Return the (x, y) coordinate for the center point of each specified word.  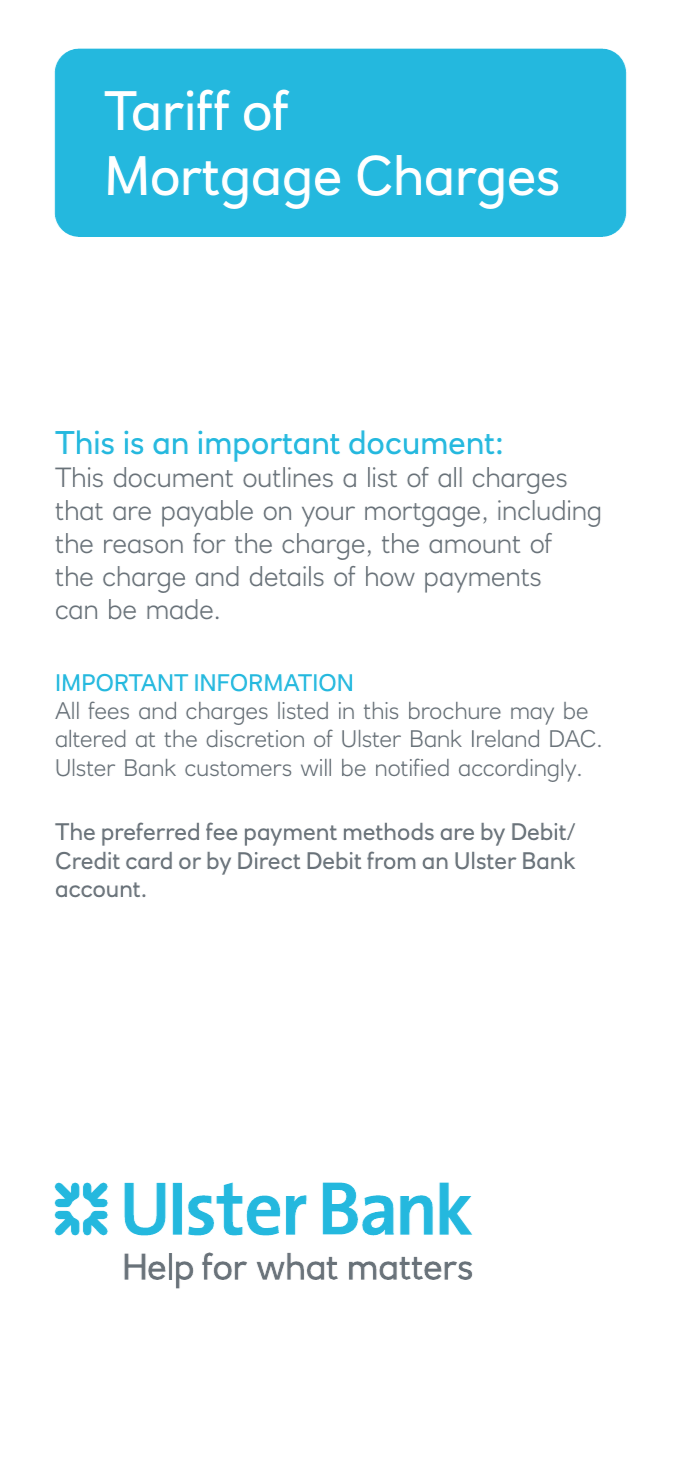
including (549, 513)
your (328, 516)
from (391, 860)
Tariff (167, 110)
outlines (288, 477)
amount (474, 544)
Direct (269, 860)
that (79, 510)
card (149, 860)
